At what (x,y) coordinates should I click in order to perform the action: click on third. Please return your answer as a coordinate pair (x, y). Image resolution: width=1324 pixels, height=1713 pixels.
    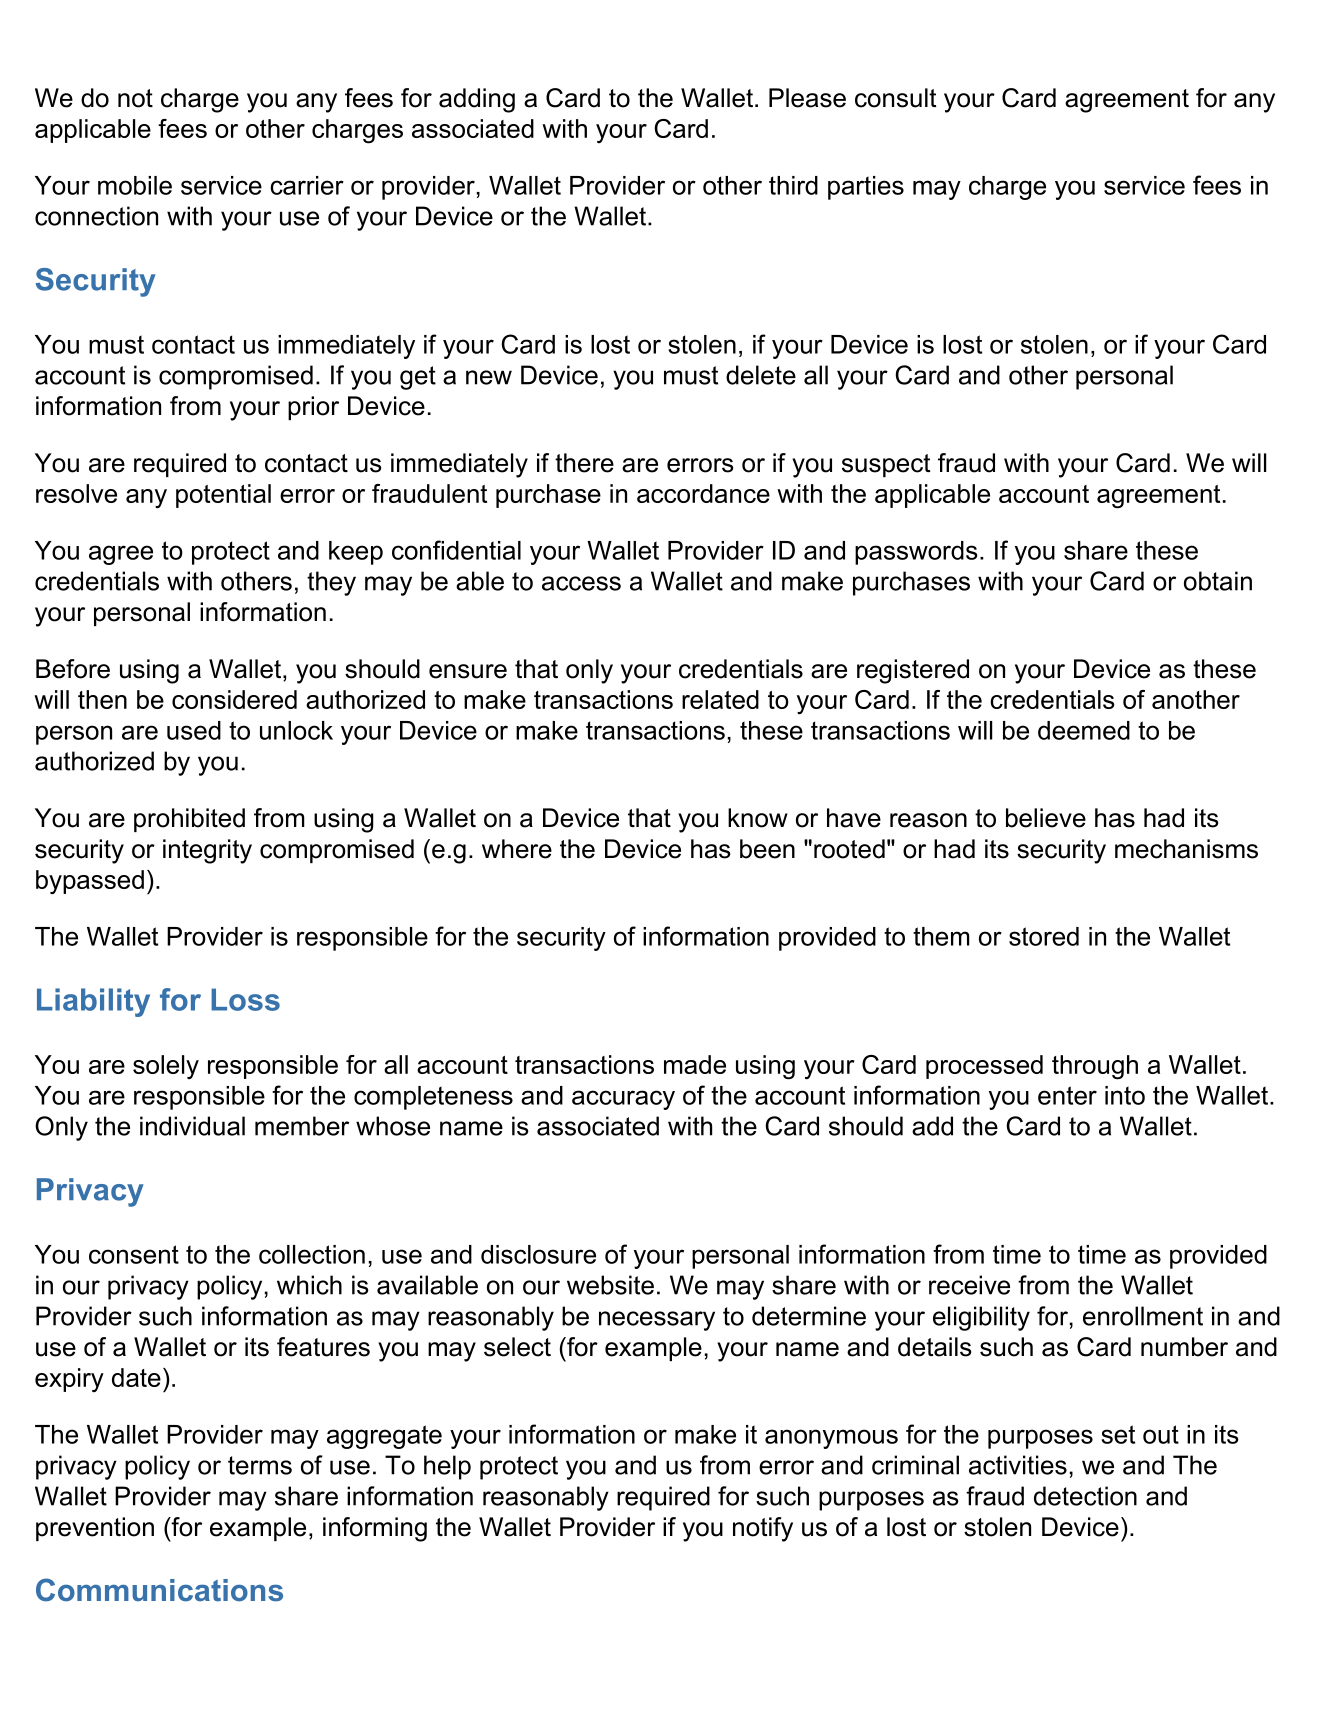
    Looking at the image, I should click on (793, 185).
